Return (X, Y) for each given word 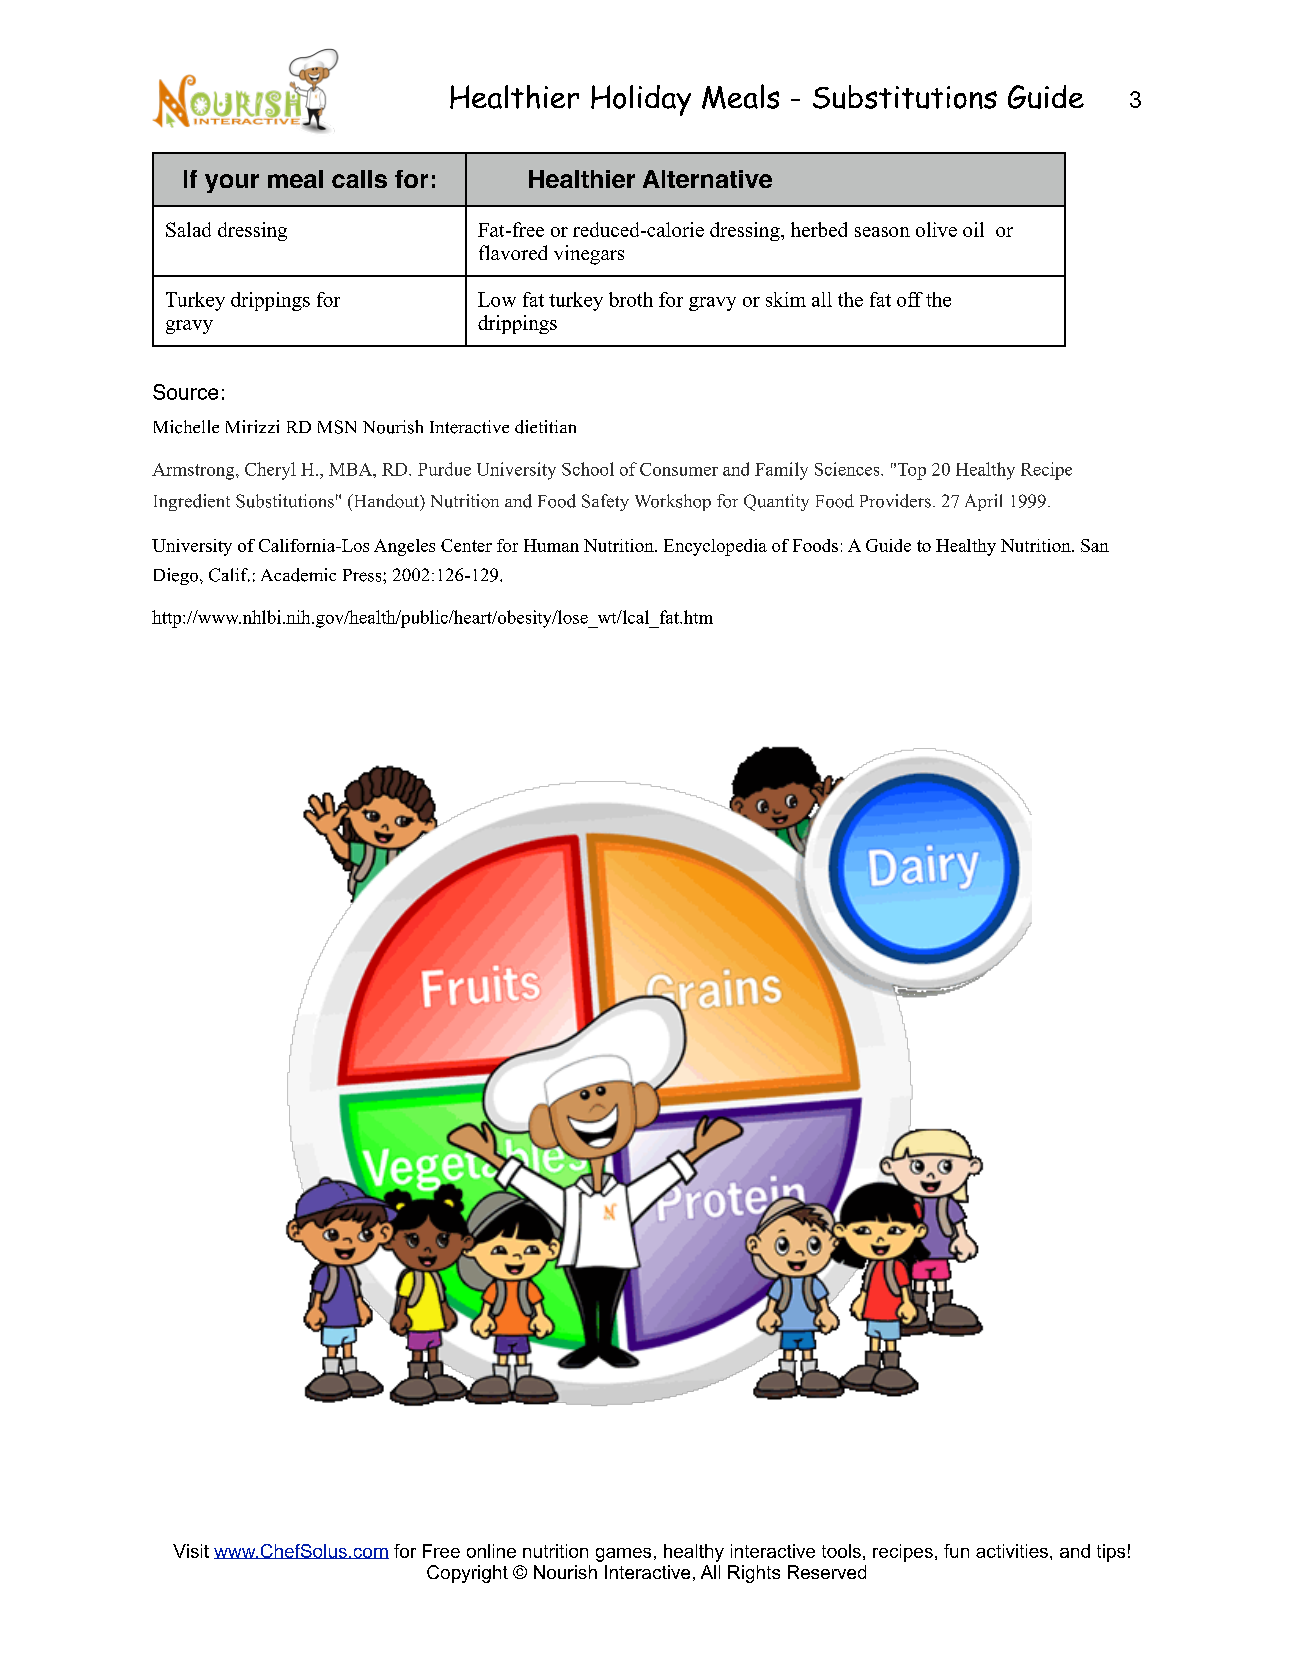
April (983, 502)
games (623, 1555)
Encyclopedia (715, 547)
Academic (298, 575)
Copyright (467, 1574)
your (232, 183)
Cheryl (270, 471)
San (1095, 545)
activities (1012, 1551)
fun (956, 1551)
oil (973, 229)
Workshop (673, 502)
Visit (191, 1551)
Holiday (641, 100)
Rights (754, 1574)
